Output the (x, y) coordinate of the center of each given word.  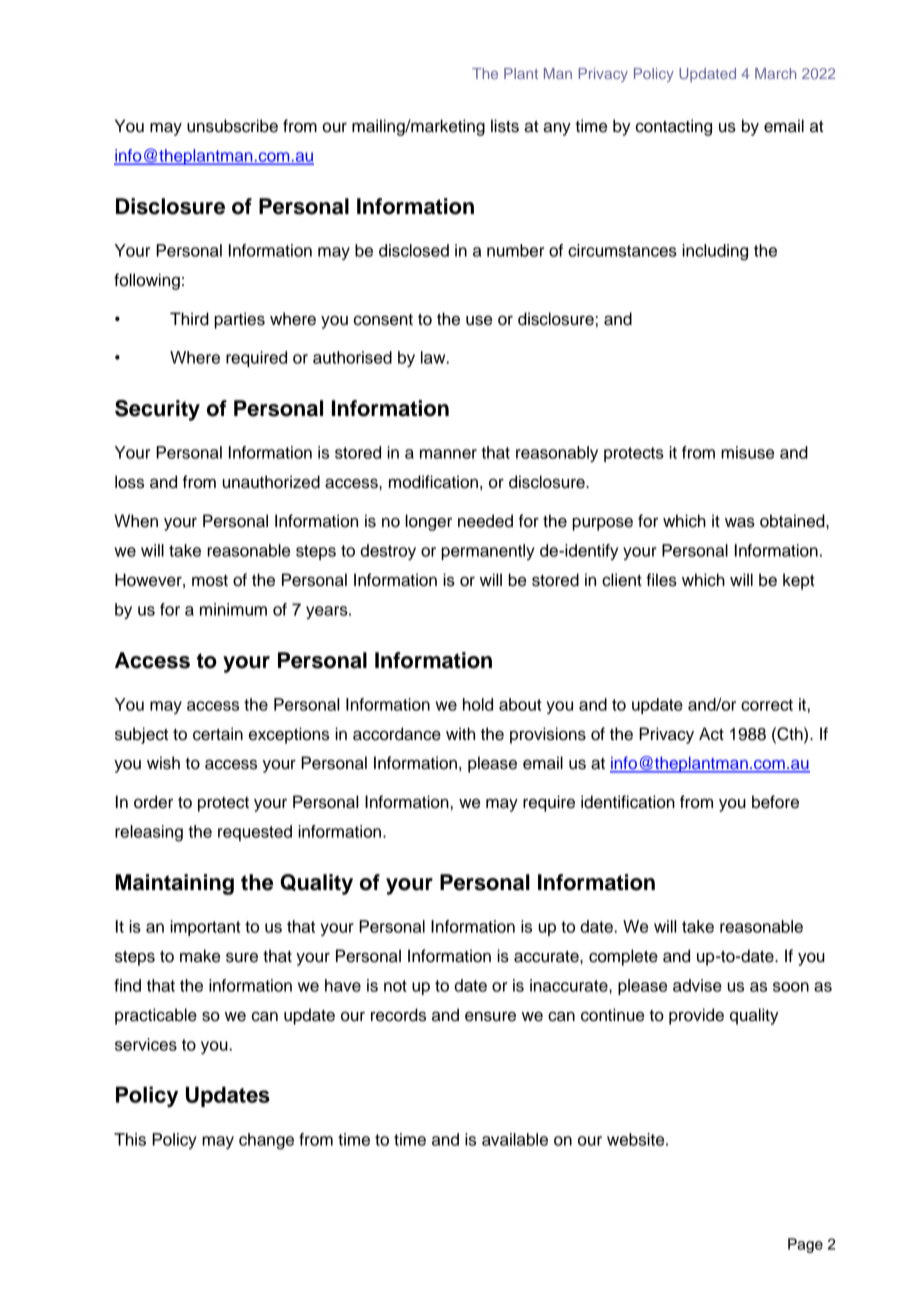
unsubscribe (232, 126)
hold (478, 704)
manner (448, 454)
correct (767, 705)
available (515, 1139)
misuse (747, 452)
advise (697, 985)
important (205, 928)
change (266, 1141)
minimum (233, 609)
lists (505, 126)
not (395, 986)
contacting (674, 127)
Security (157, 410)
